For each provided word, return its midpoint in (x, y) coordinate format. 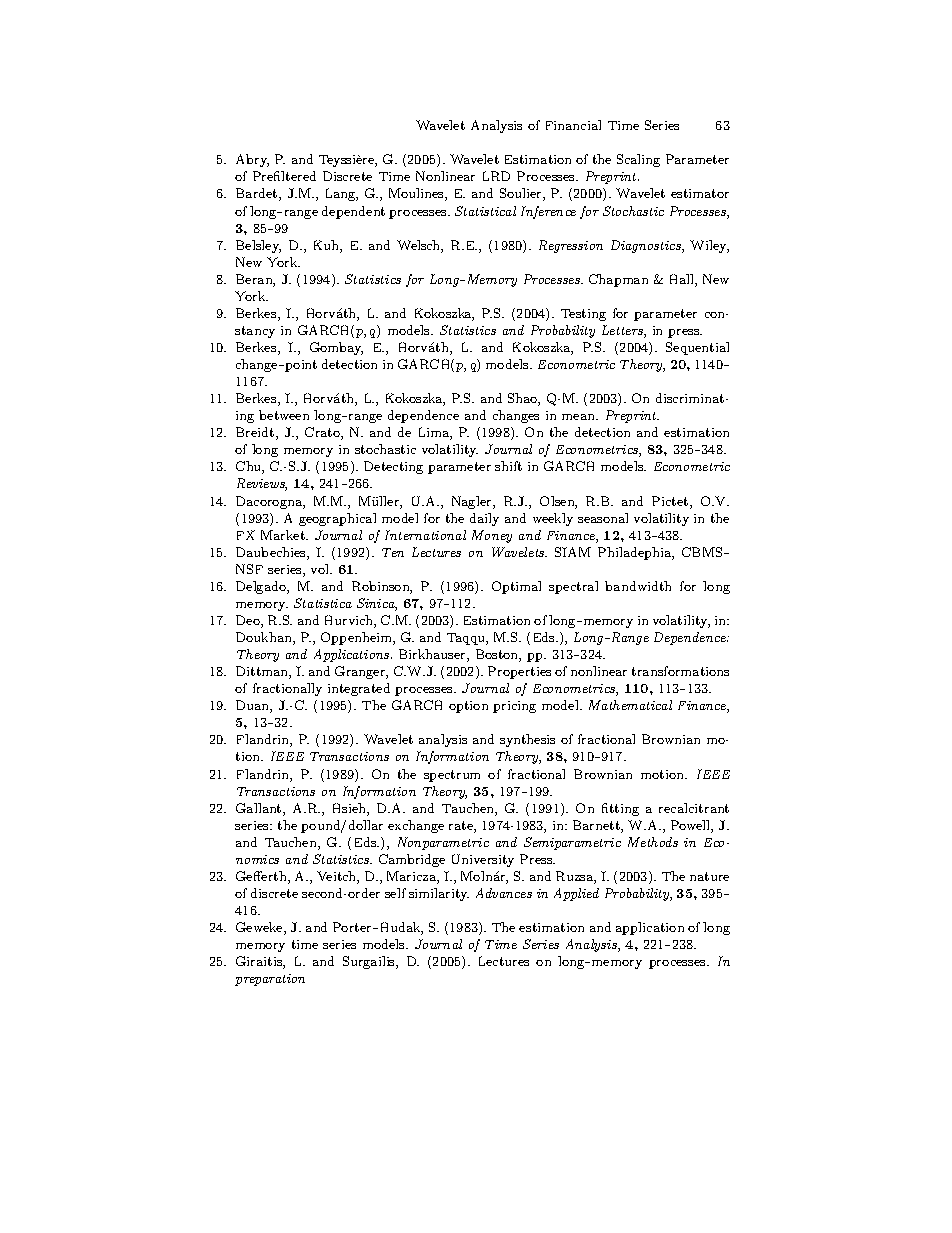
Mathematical (630, 705)
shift (508, 466)
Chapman (618, 280)
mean (580, 417)
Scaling (638, 160)
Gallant (260, 809)
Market (284, 535)
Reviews (262, 484)
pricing (514, 707)
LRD (496, 176)
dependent (353, 212)
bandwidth (638, 586)
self (395, 893)
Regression (571, 246)
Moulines (417, 194)
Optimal (516, 587)
